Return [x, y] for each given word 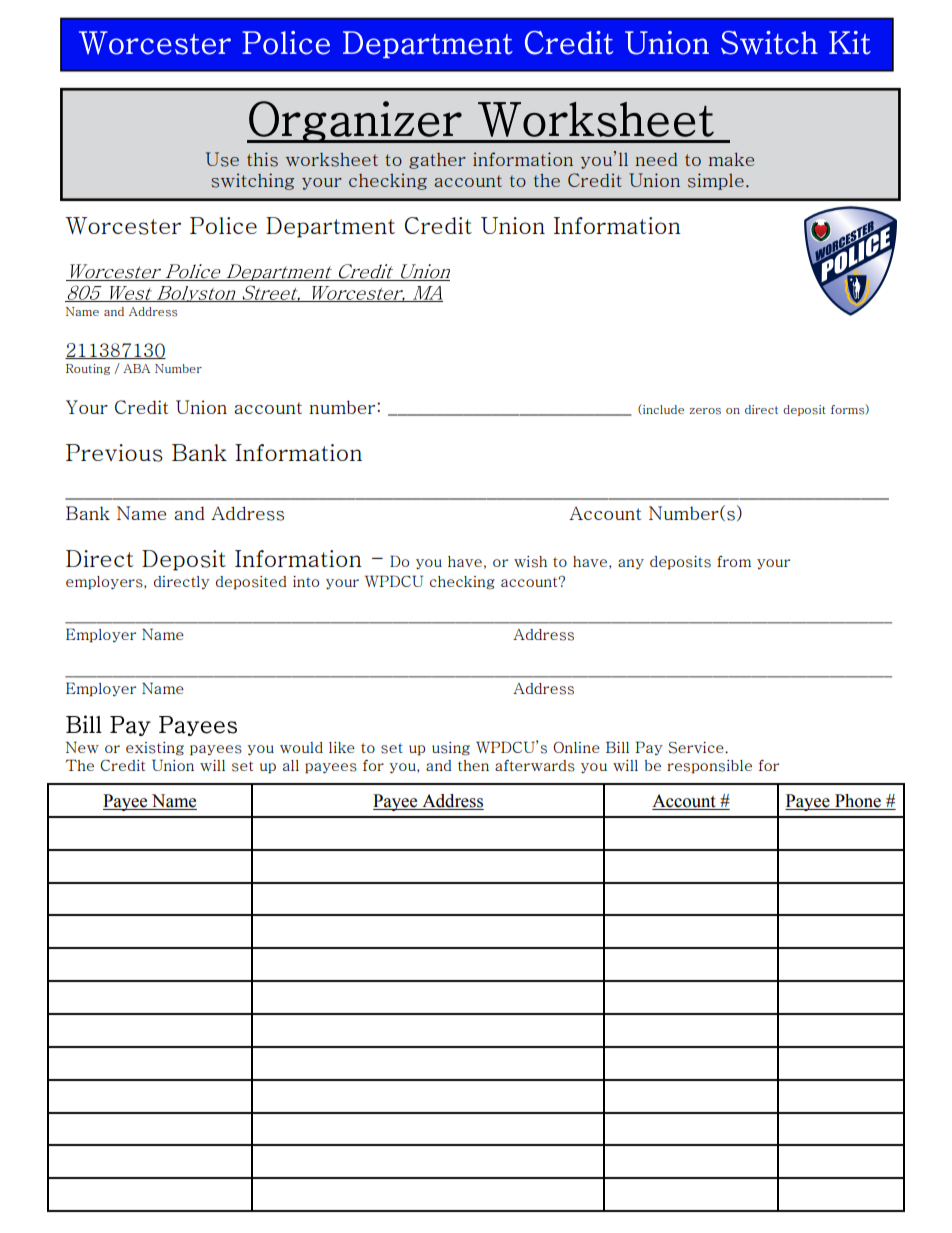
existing [155, 749]
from [734, 561]
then [473, 765]
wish [530, 562]
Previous [114, 453]
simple [716, 181]
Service [697, 748]
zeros [705, 411]
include [662, 409]
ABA [136, 368]
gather [437, 161]
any [631, 564]
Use [222, 159]
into [306, 581]
